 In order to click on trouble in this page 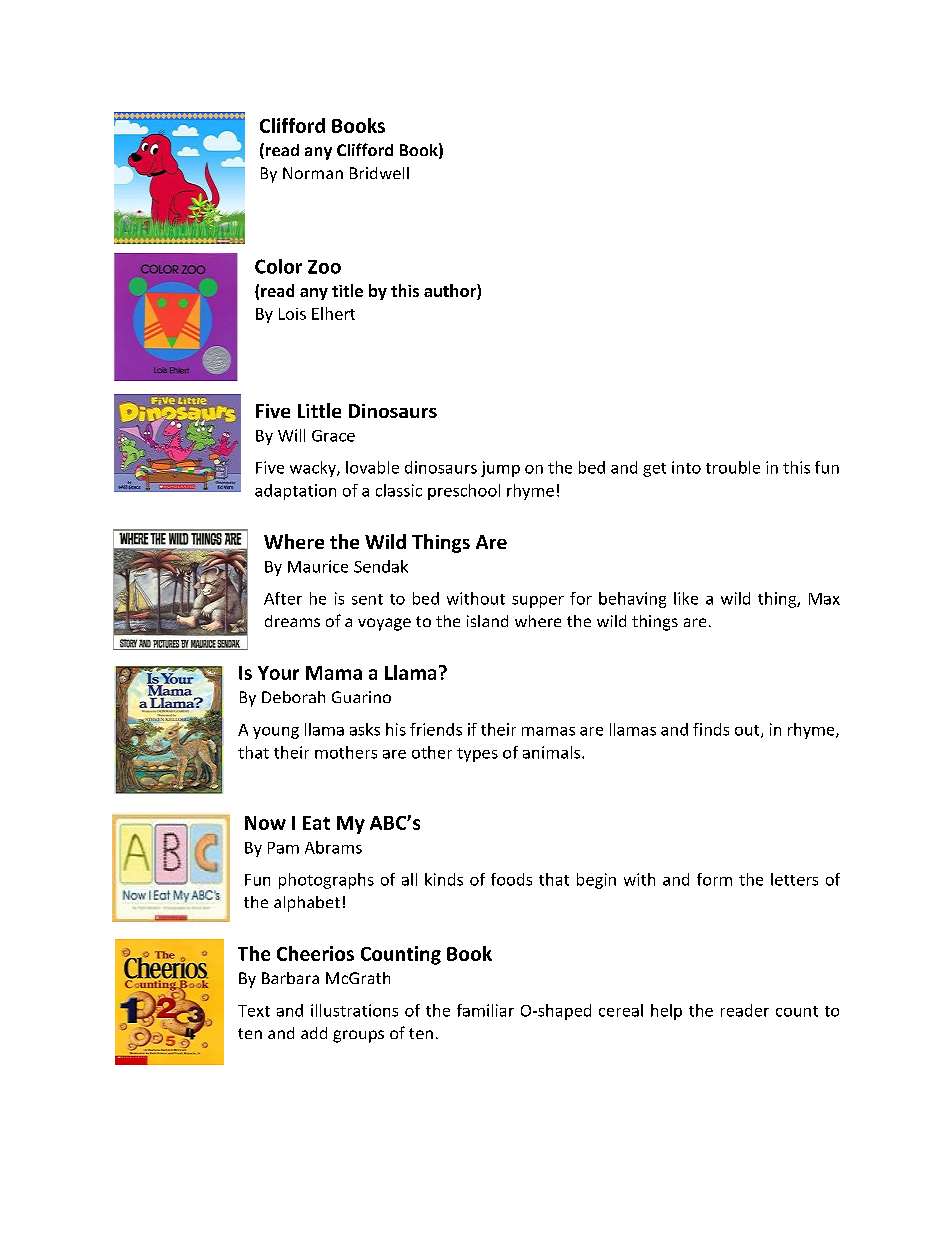, I will do `click(733, 467)`.
